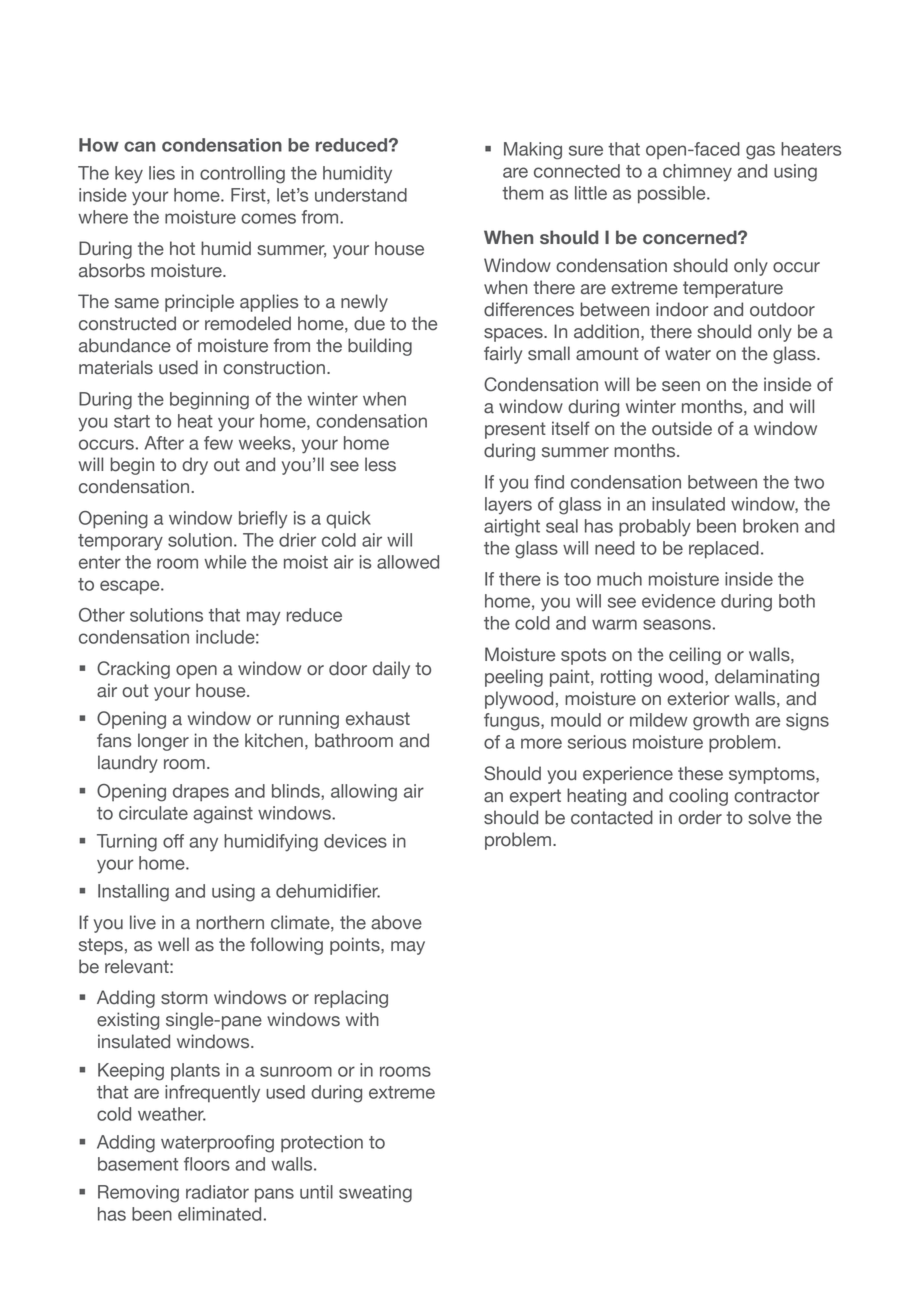 This page has height=1308, width=924. I want to click on order, so click(700, 817).
